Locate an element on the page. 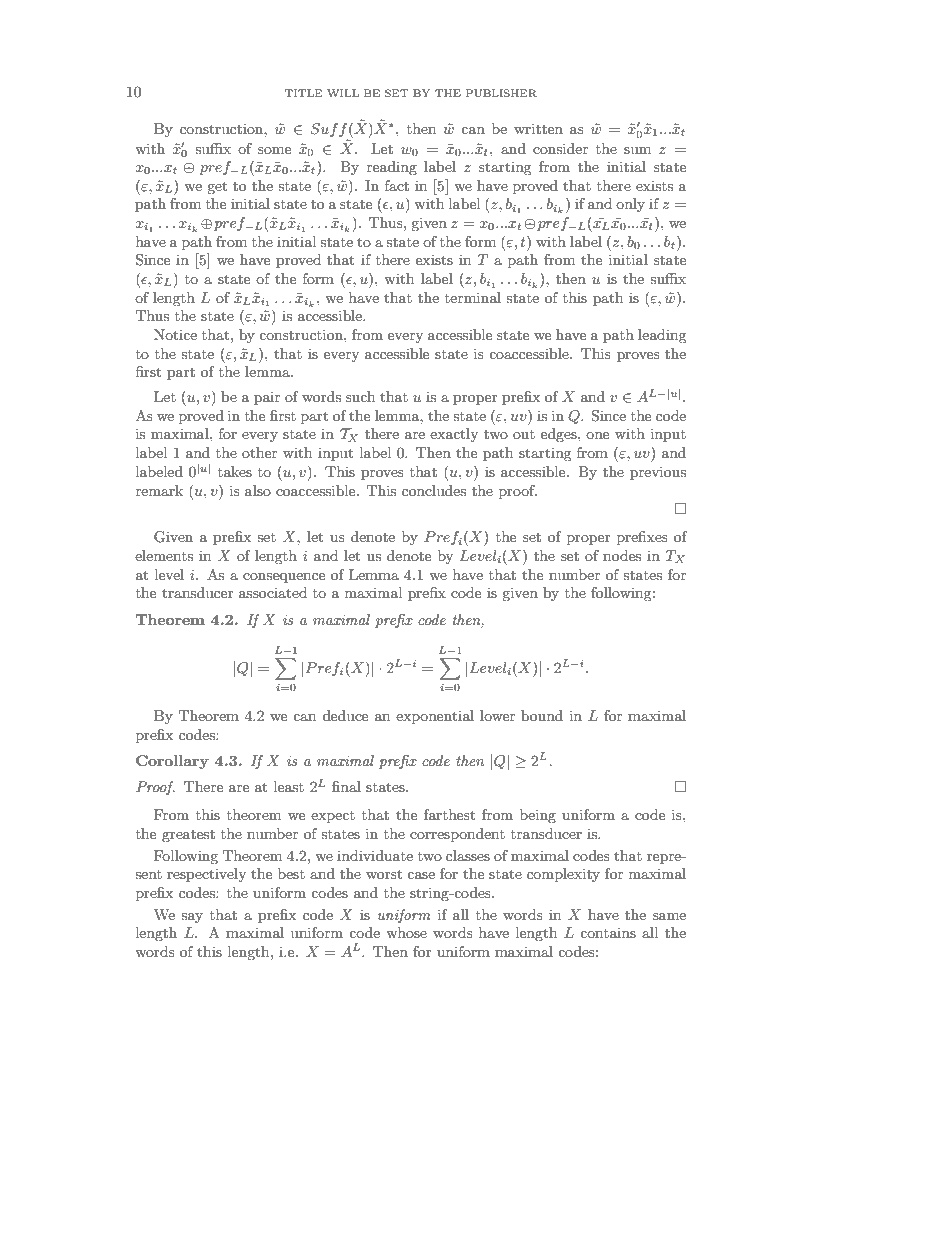 The height and width of the document is (1233, 952). bound is located at coordinates (542, 715).
